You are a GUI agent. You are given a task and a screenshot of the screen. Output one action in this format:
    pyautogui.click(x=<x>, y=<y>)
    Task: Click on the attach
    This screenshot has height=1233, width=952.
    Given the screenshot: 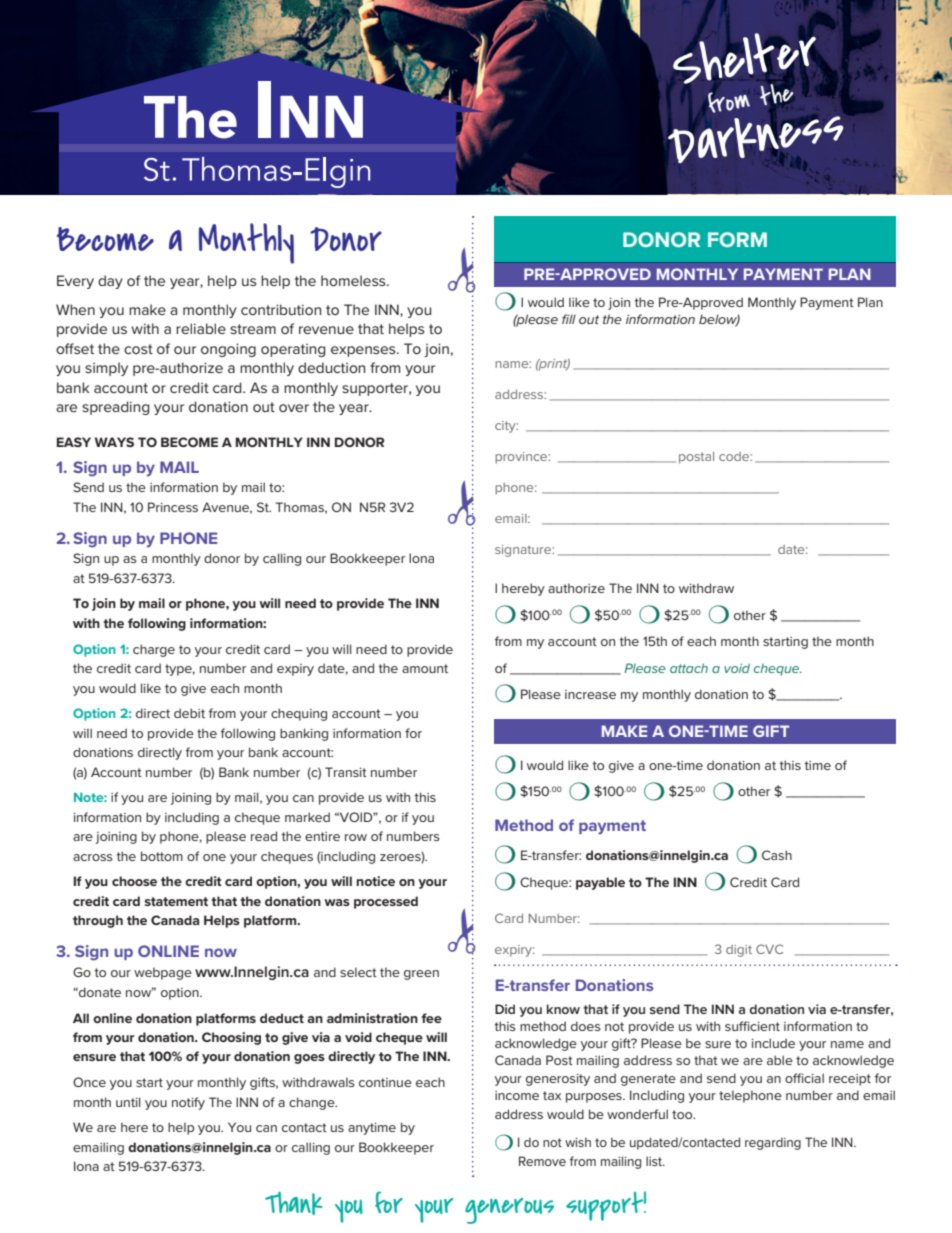 What is the action you would take?
    pyautogui.click(x=689, y=668)
